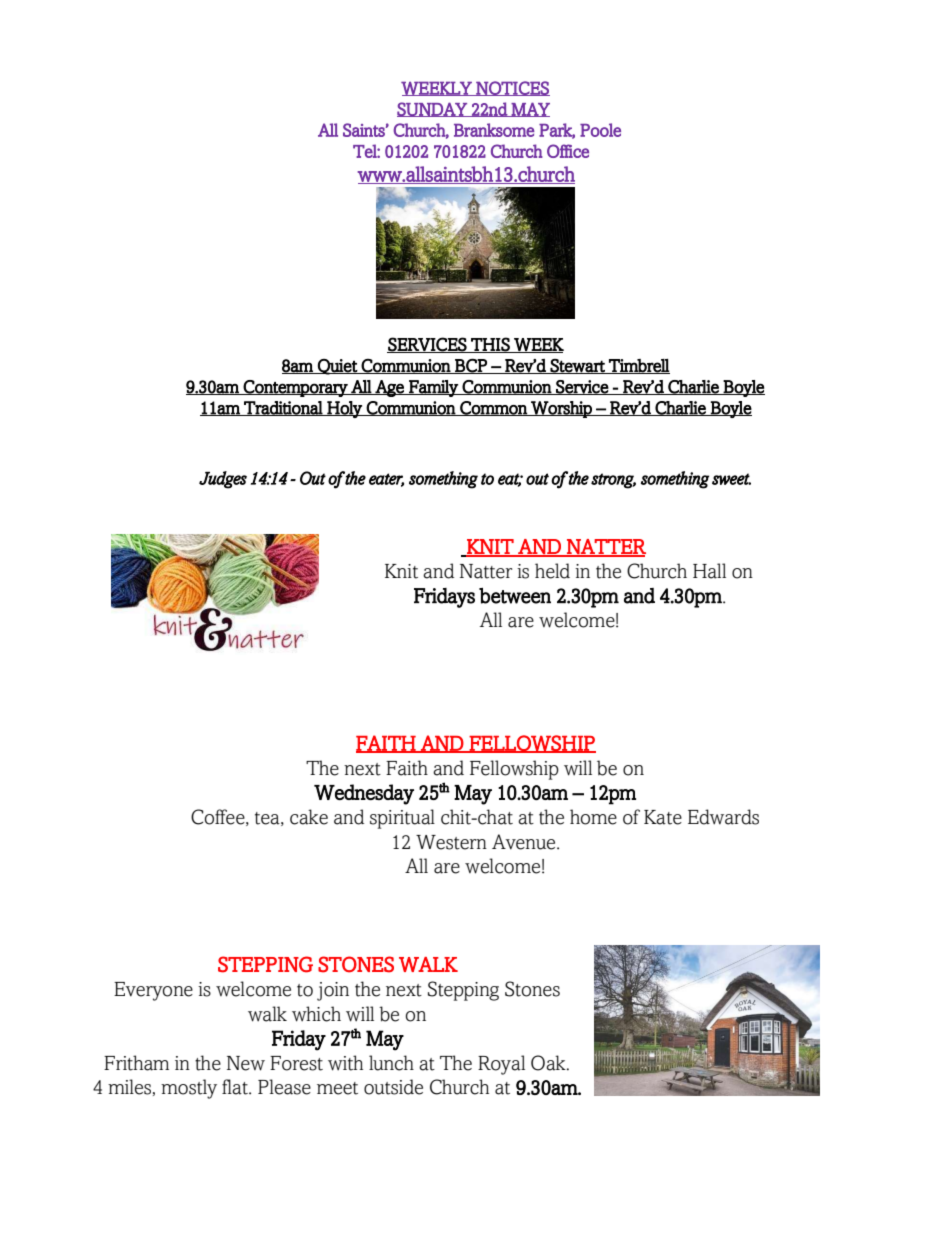 Image resolution: width=952 pixels, height=1233 pixels. What do you see at coordinates (433, 109) in the screenshot?
I see `SUNDAY` at bounding box center [433, 109].
